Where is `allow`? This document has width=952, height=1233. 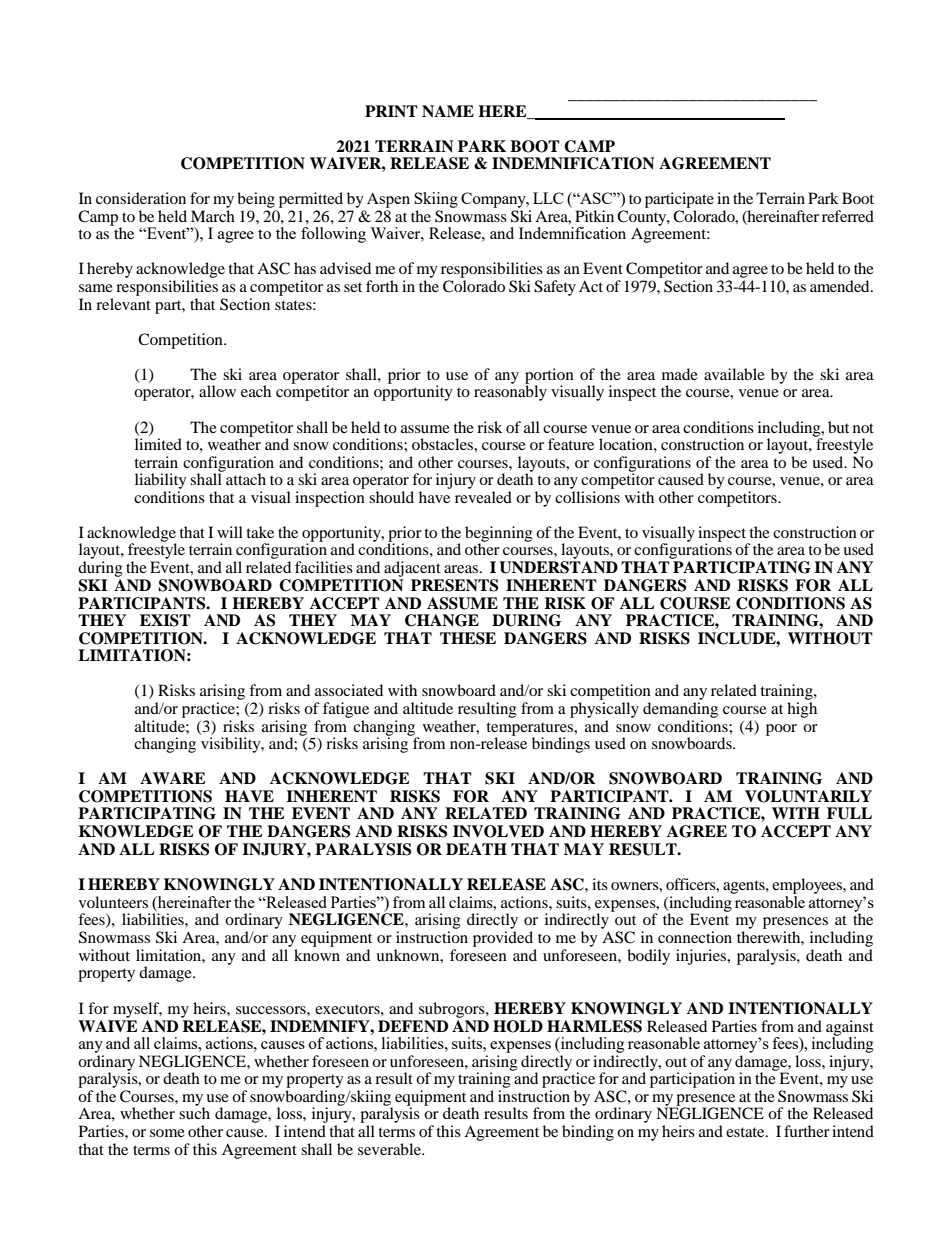
allow is located at coordinates (217, 391).
